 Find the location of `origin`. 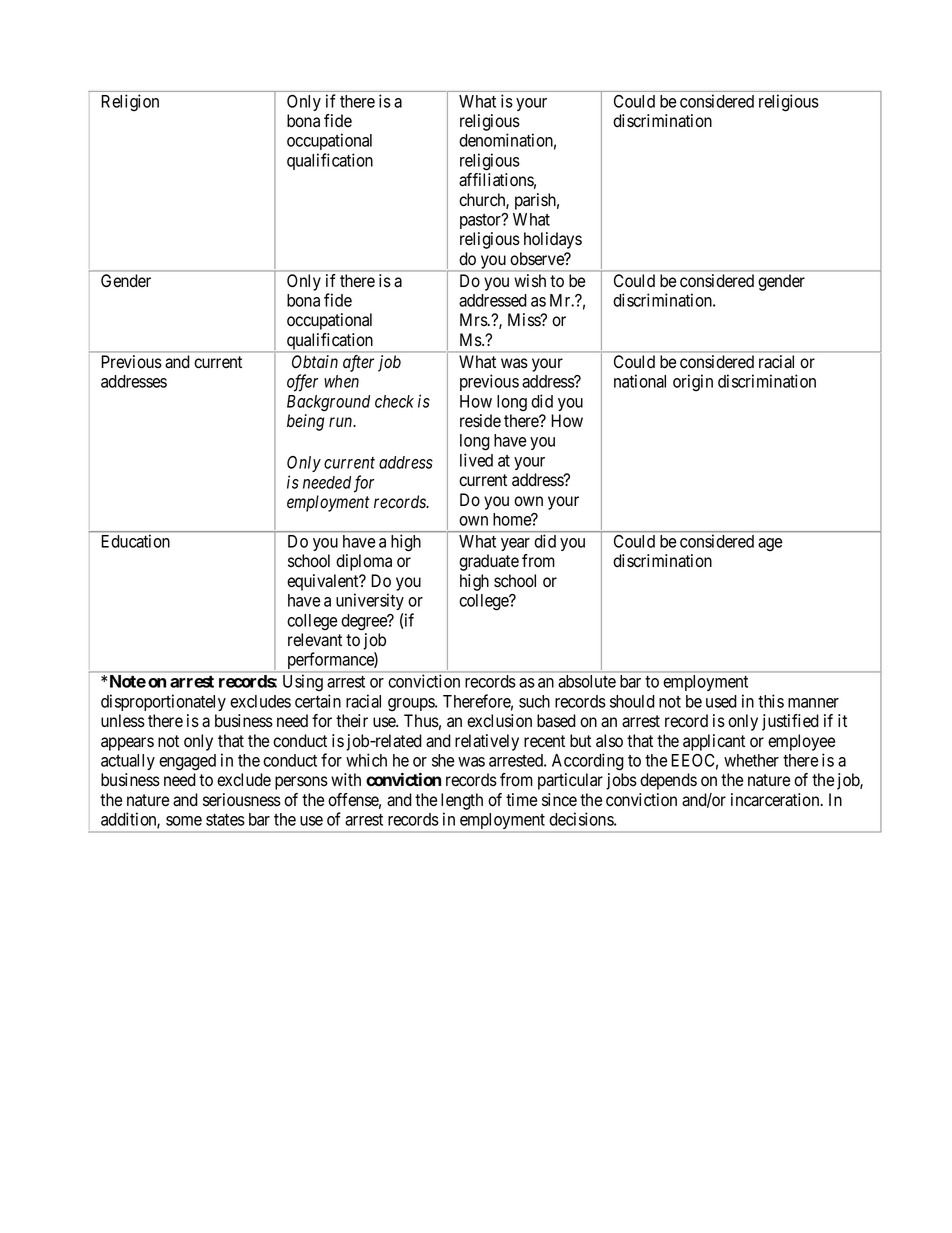

origin is located at coordinates (693, 383).
